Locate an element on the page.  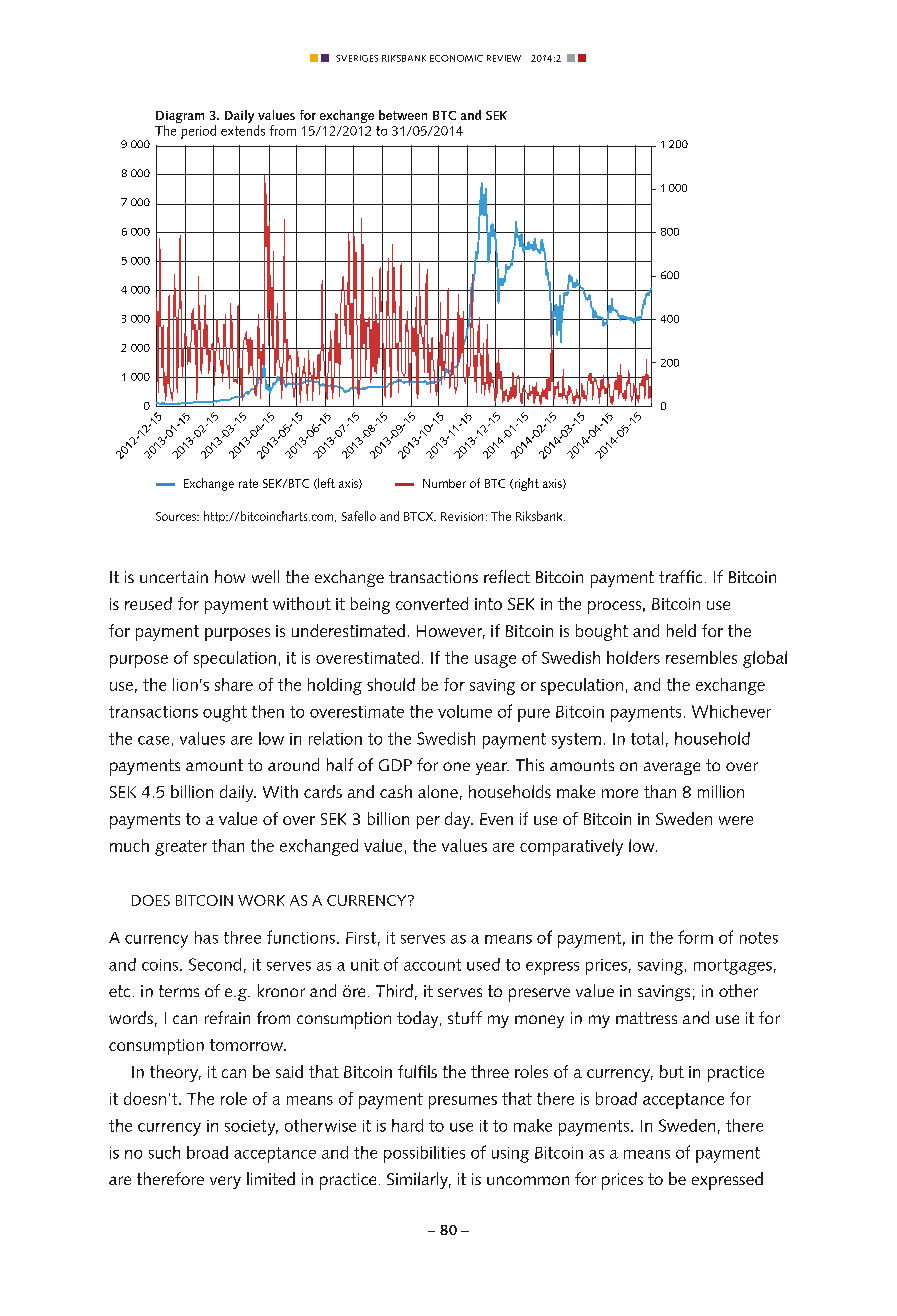
possibilities is located at coordinates (424, 1154).
